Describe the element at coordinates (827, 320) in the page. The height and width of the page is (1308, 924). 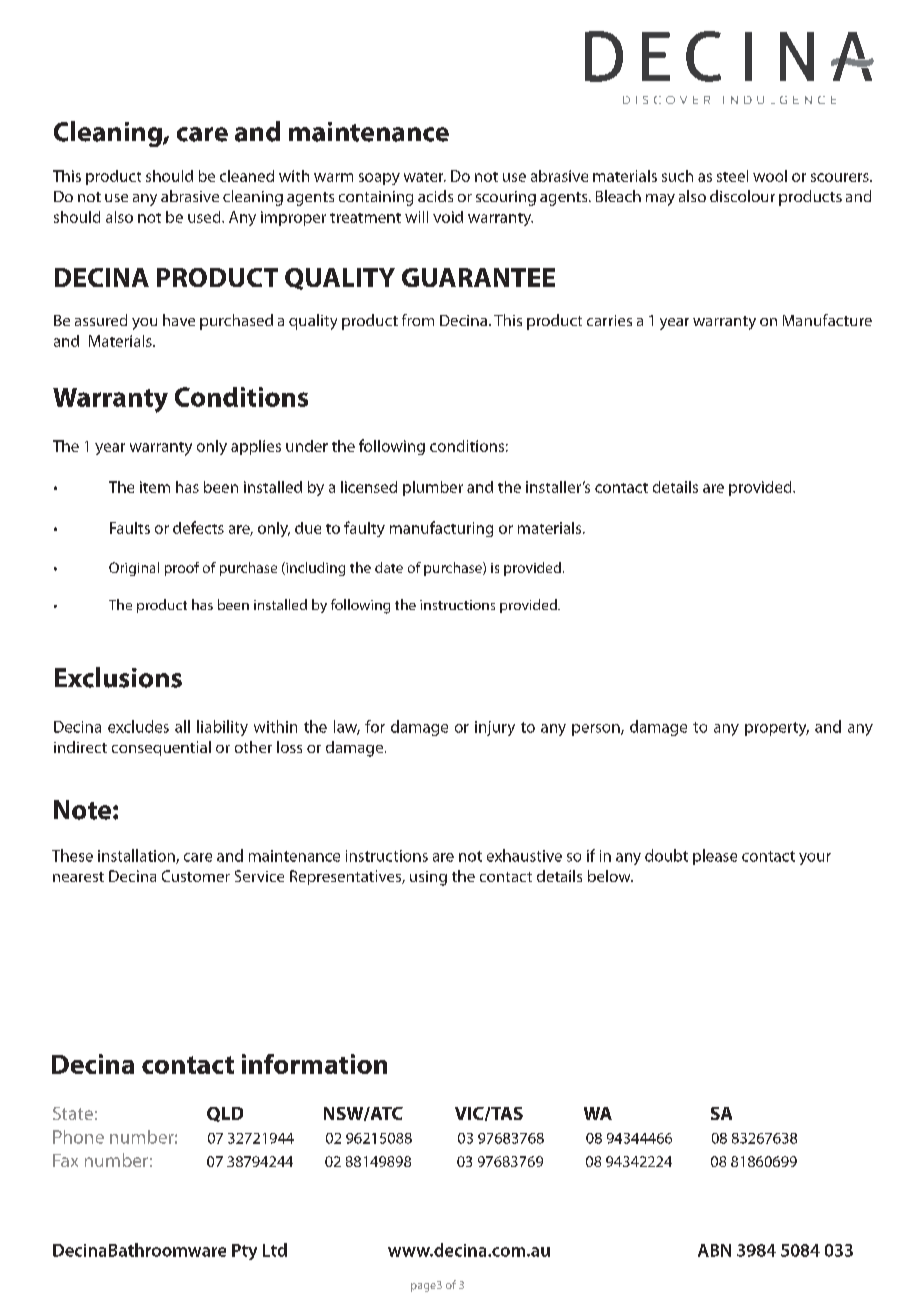
I see `Manufacture` at that location.
